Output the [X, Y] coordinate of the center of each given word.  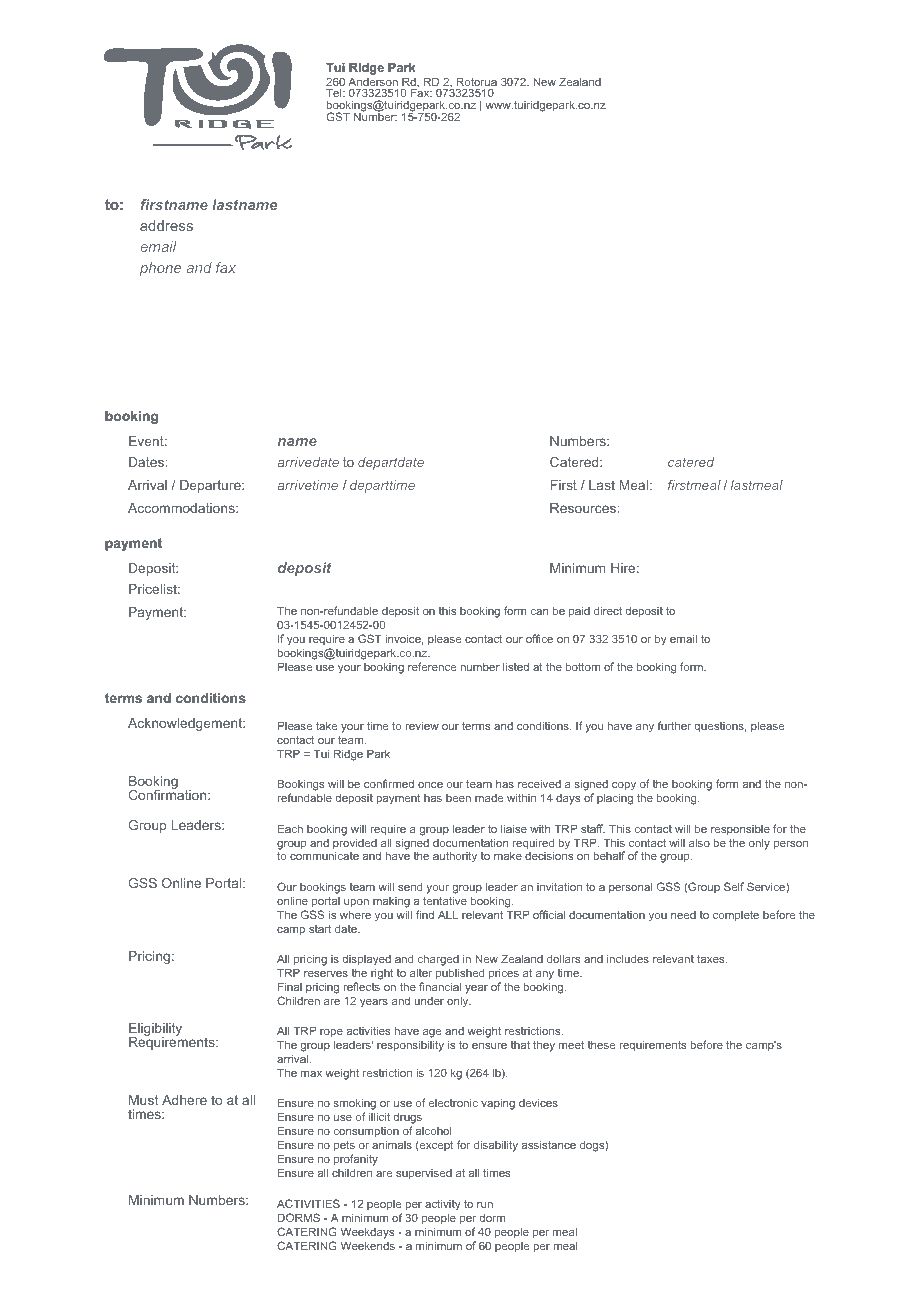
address [166, 225]
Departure [211, 486]
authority [455, 857]
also [699, 842]
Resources [583, 508]
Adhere [184, 1100]
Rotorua [476, 83]
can [539, 612]
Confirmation [168, 794]
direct [608, 610]
